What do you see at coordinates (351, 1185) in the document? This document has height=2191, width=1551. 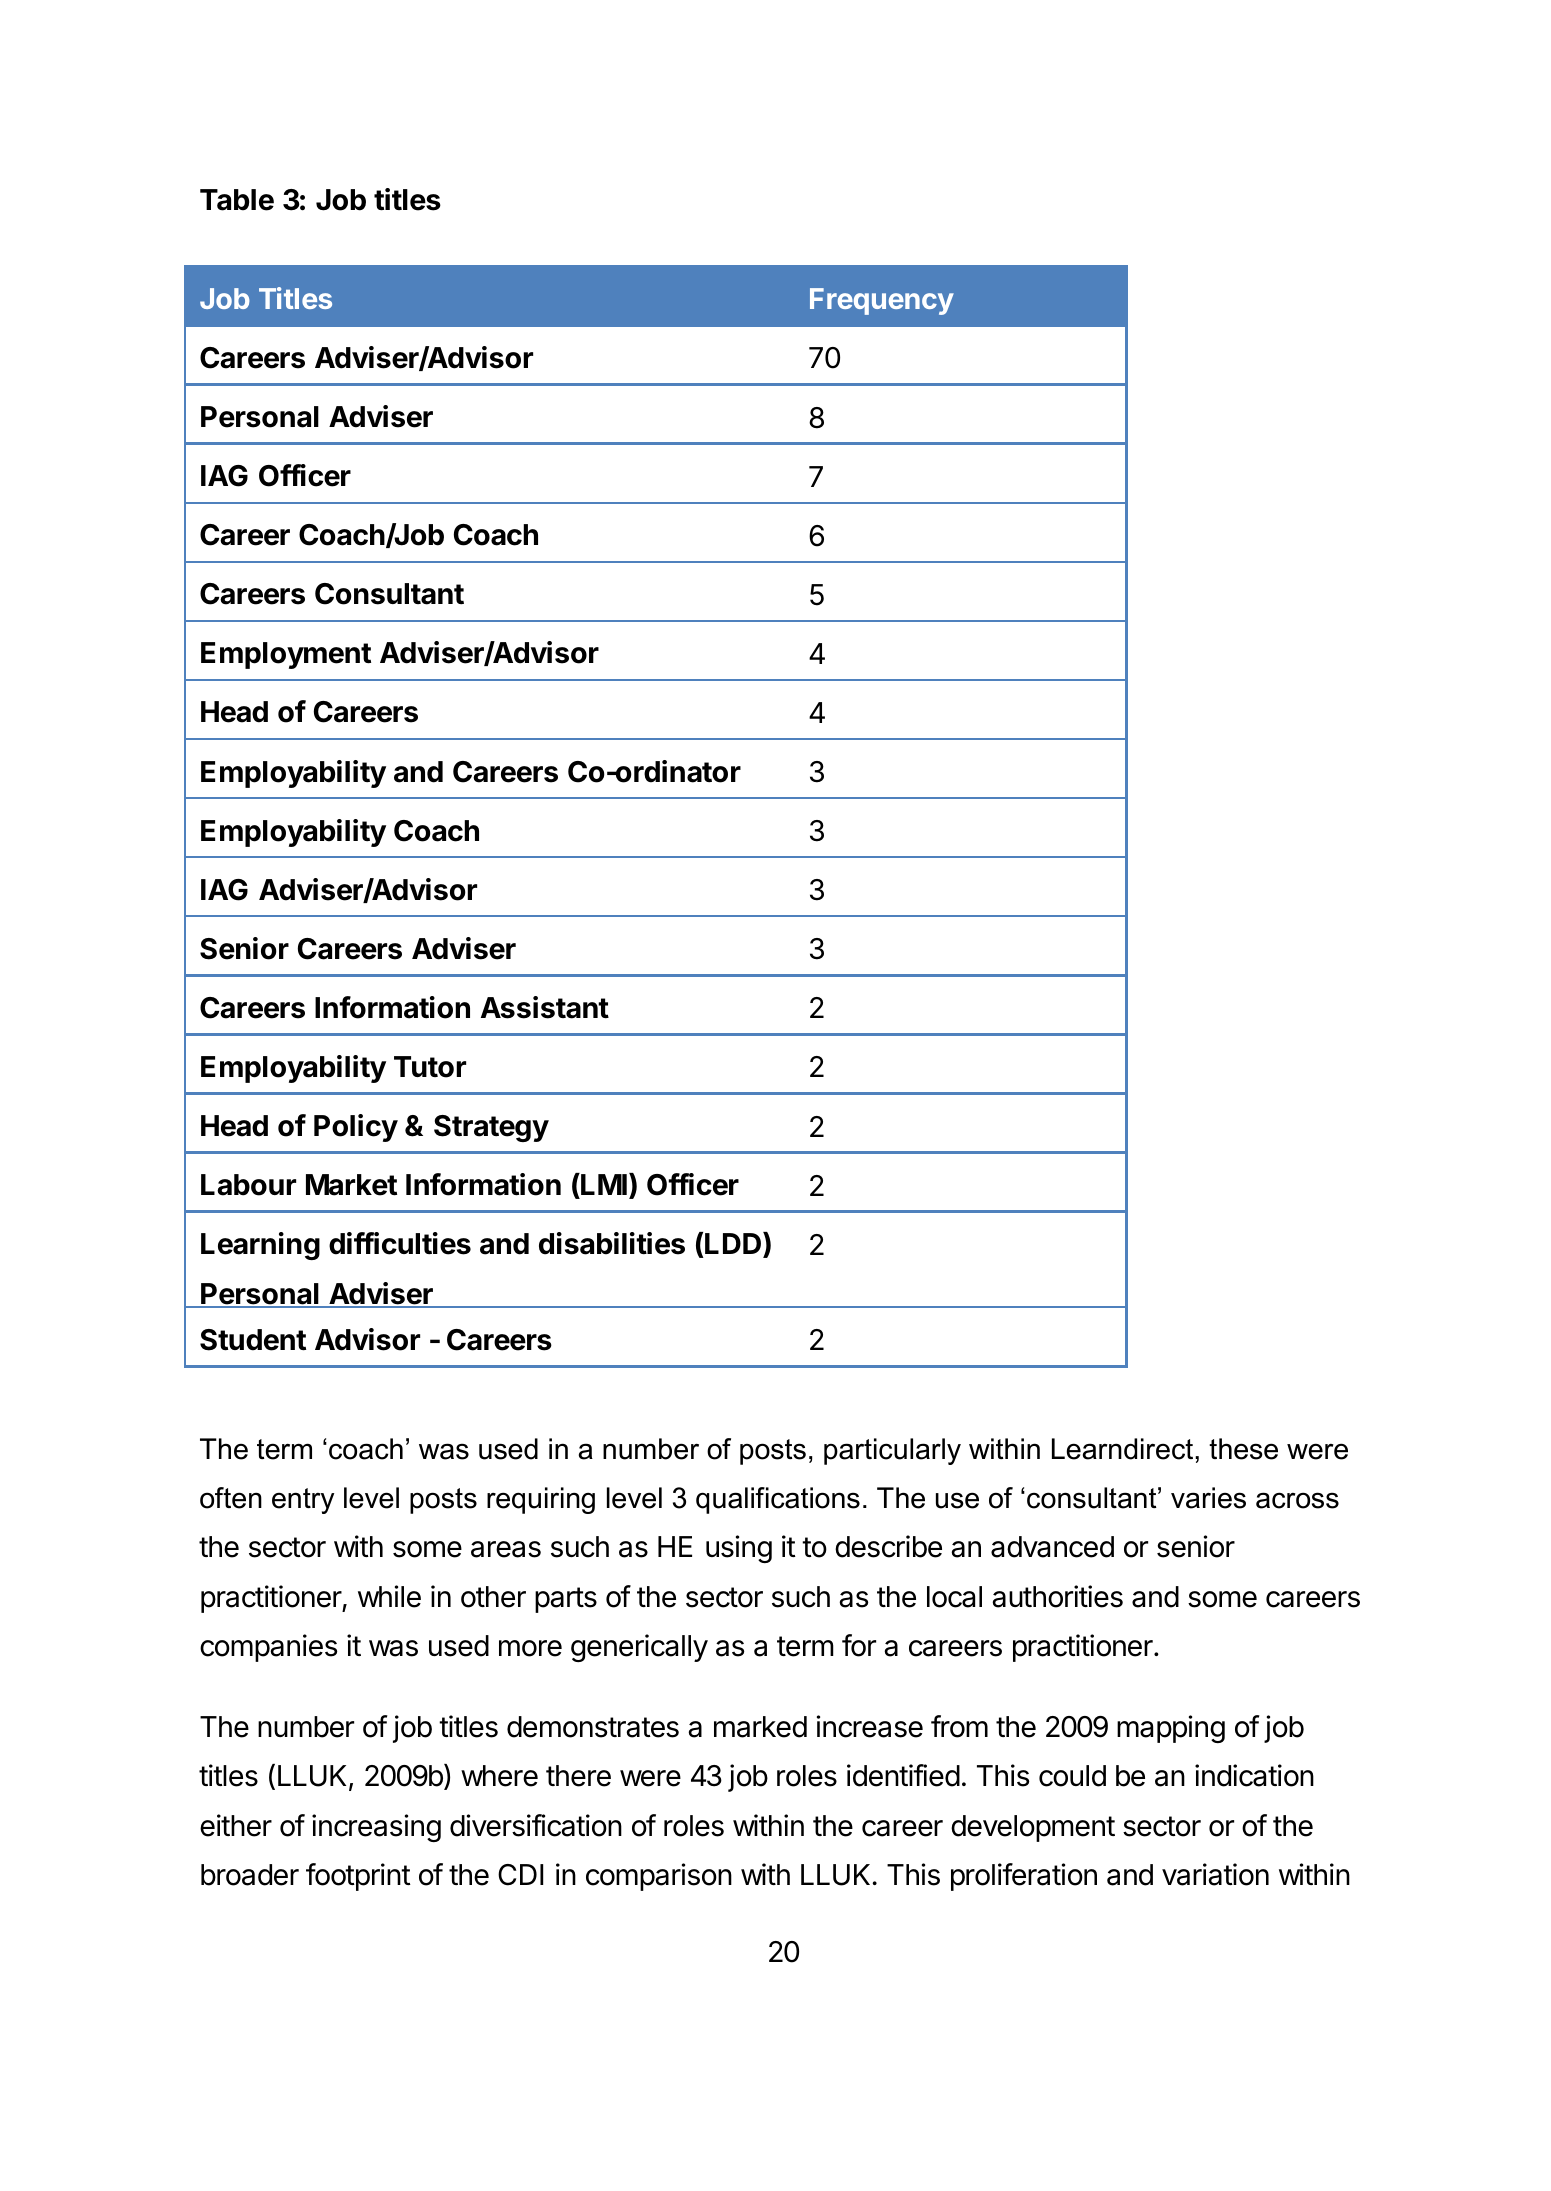 I see `Market` at bounding box center [351, 1185].
